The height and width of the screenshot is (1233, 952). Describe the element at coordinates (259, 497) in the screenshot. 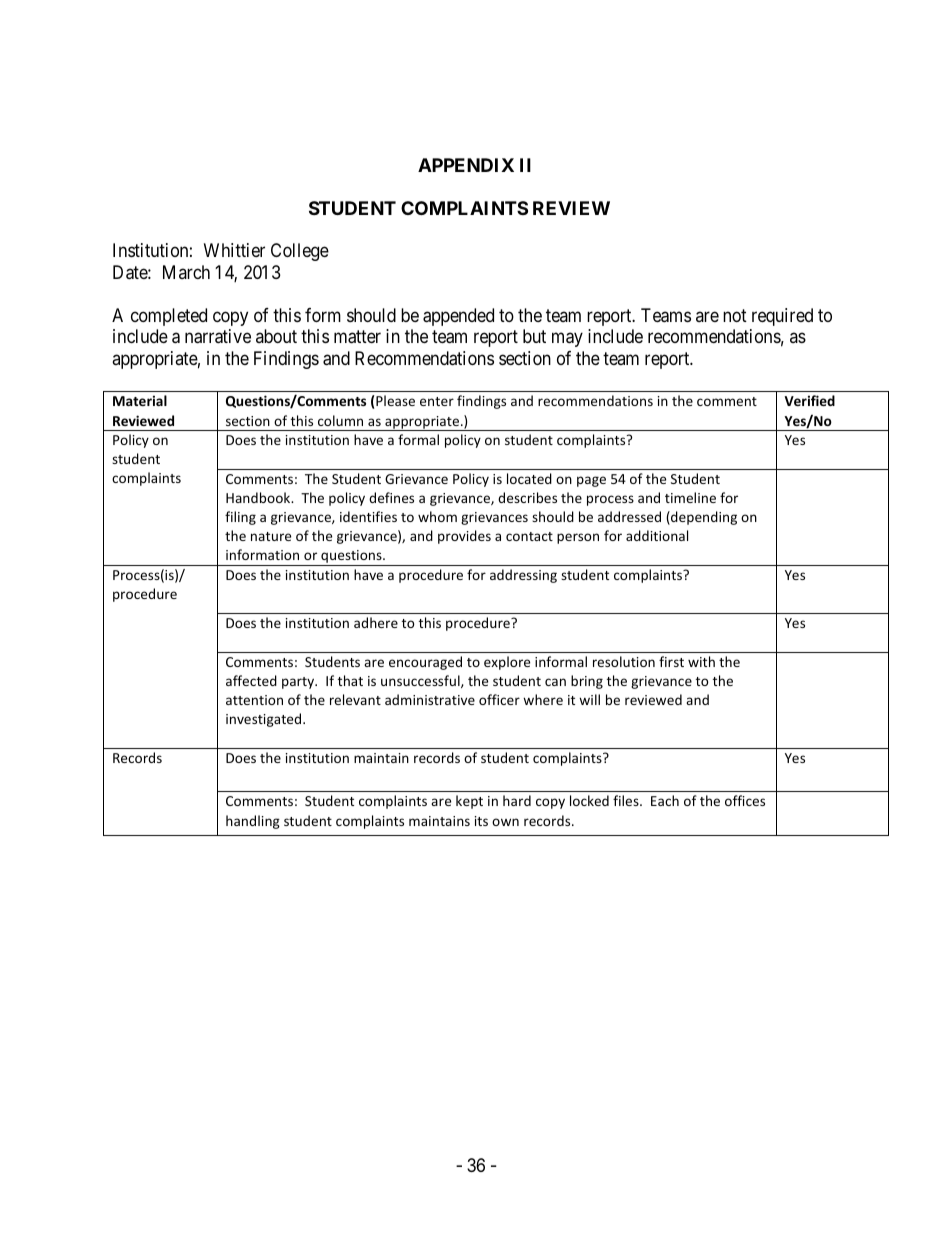

I see `Handbook` at that location.
